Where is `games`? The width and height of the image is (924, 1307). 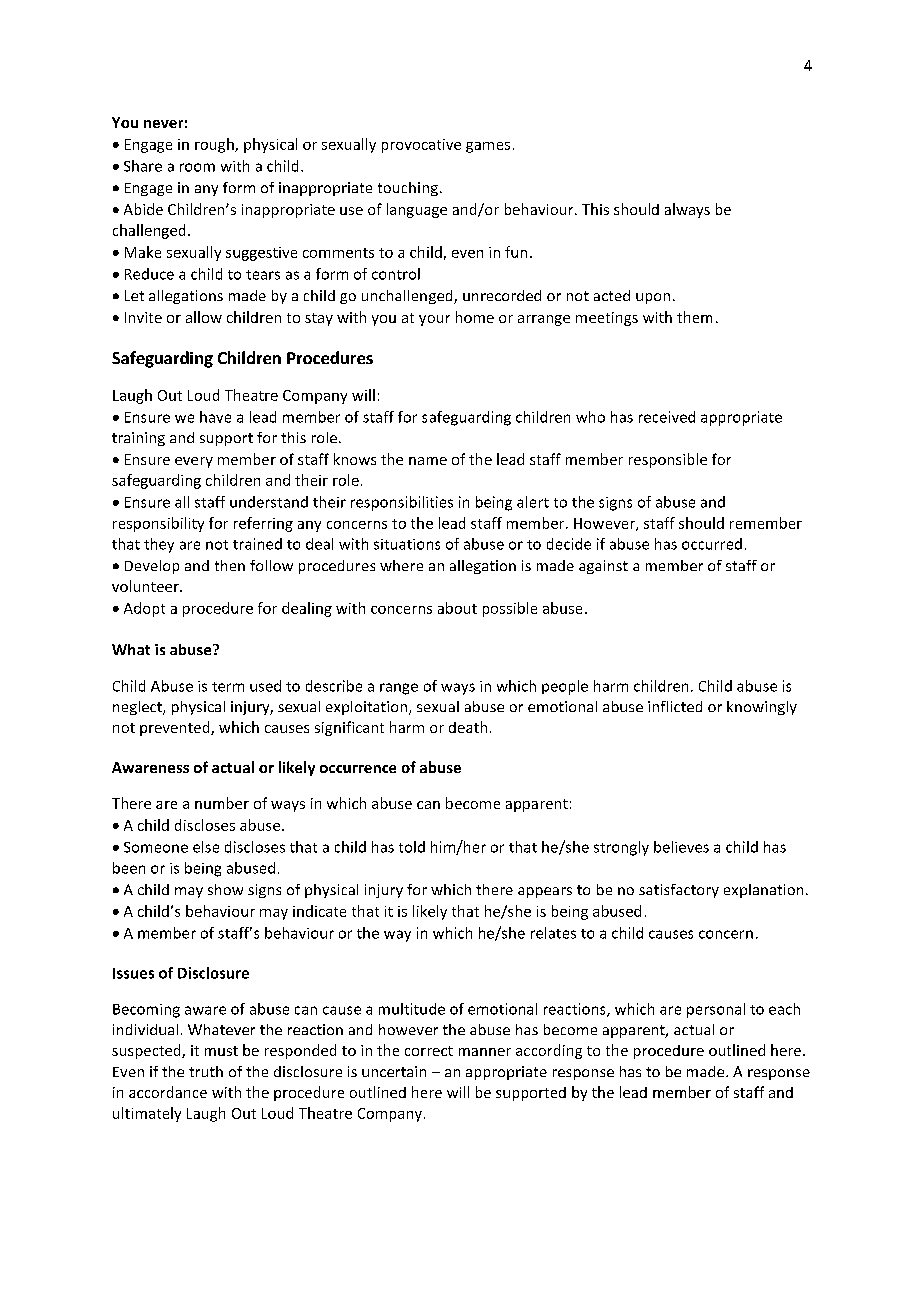
games is located at coordinates (488, 147).
